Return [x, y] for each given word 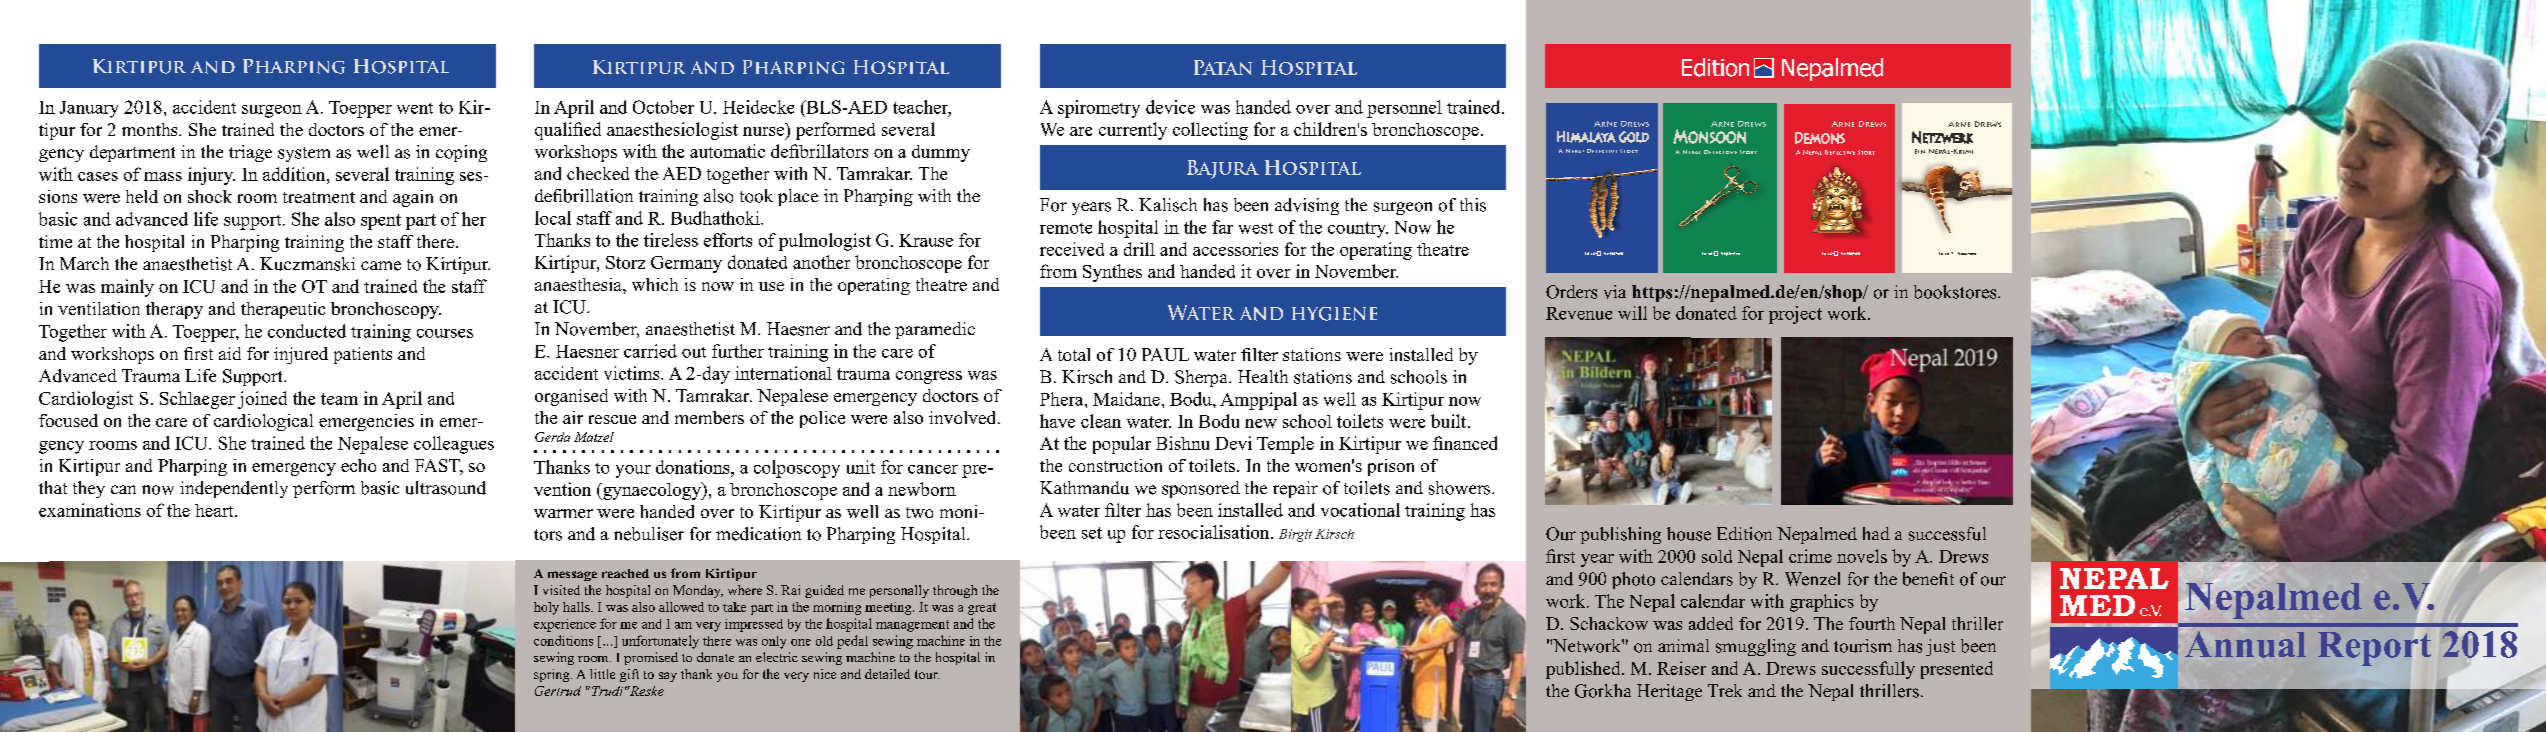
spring [553, 675]
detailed [887, 674]
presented [1957, 670]
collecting [1210, 131]
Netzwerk [1942, 137]
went [415, 108]
